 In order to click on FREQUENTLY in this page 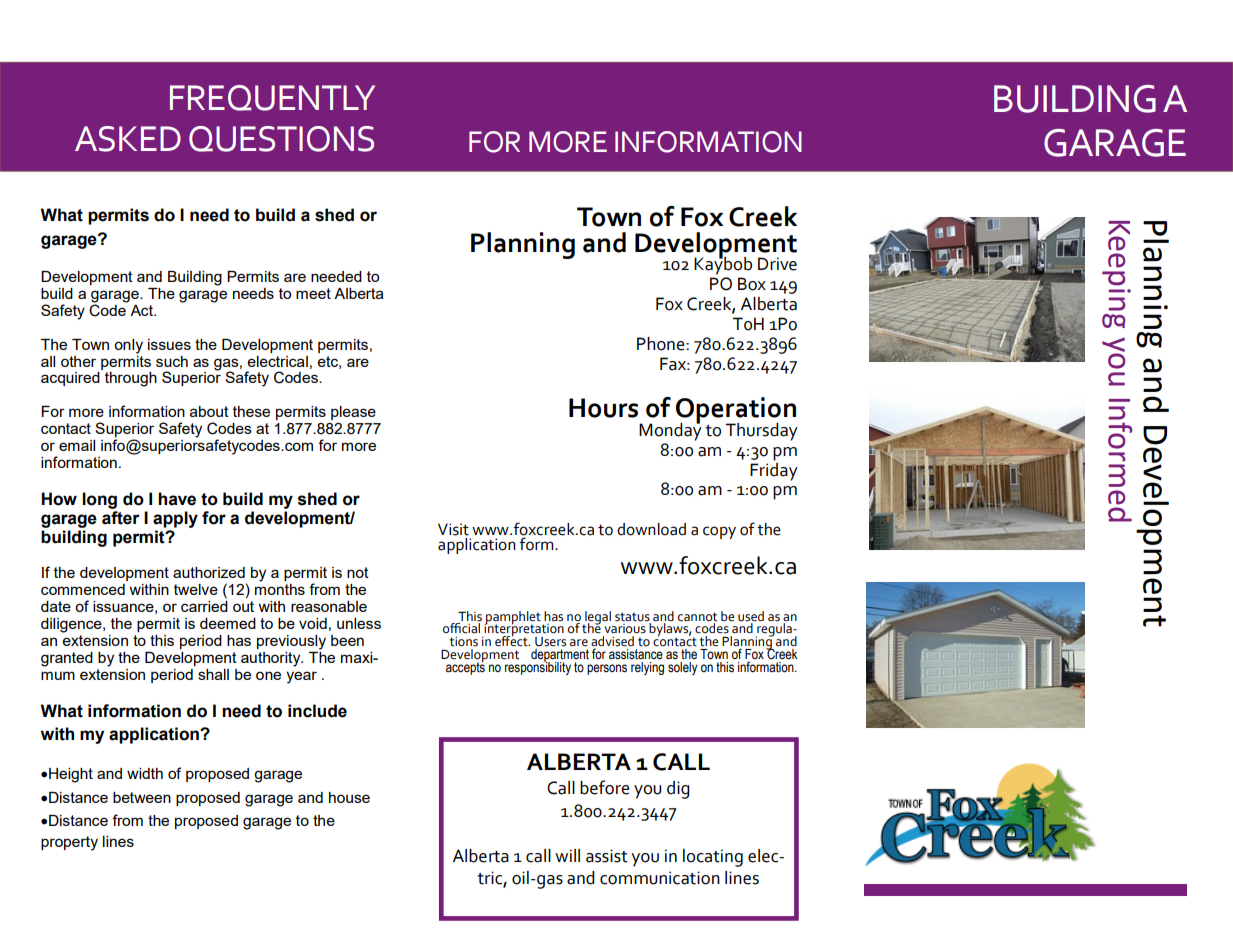, I will do `click(272, 98)`.
